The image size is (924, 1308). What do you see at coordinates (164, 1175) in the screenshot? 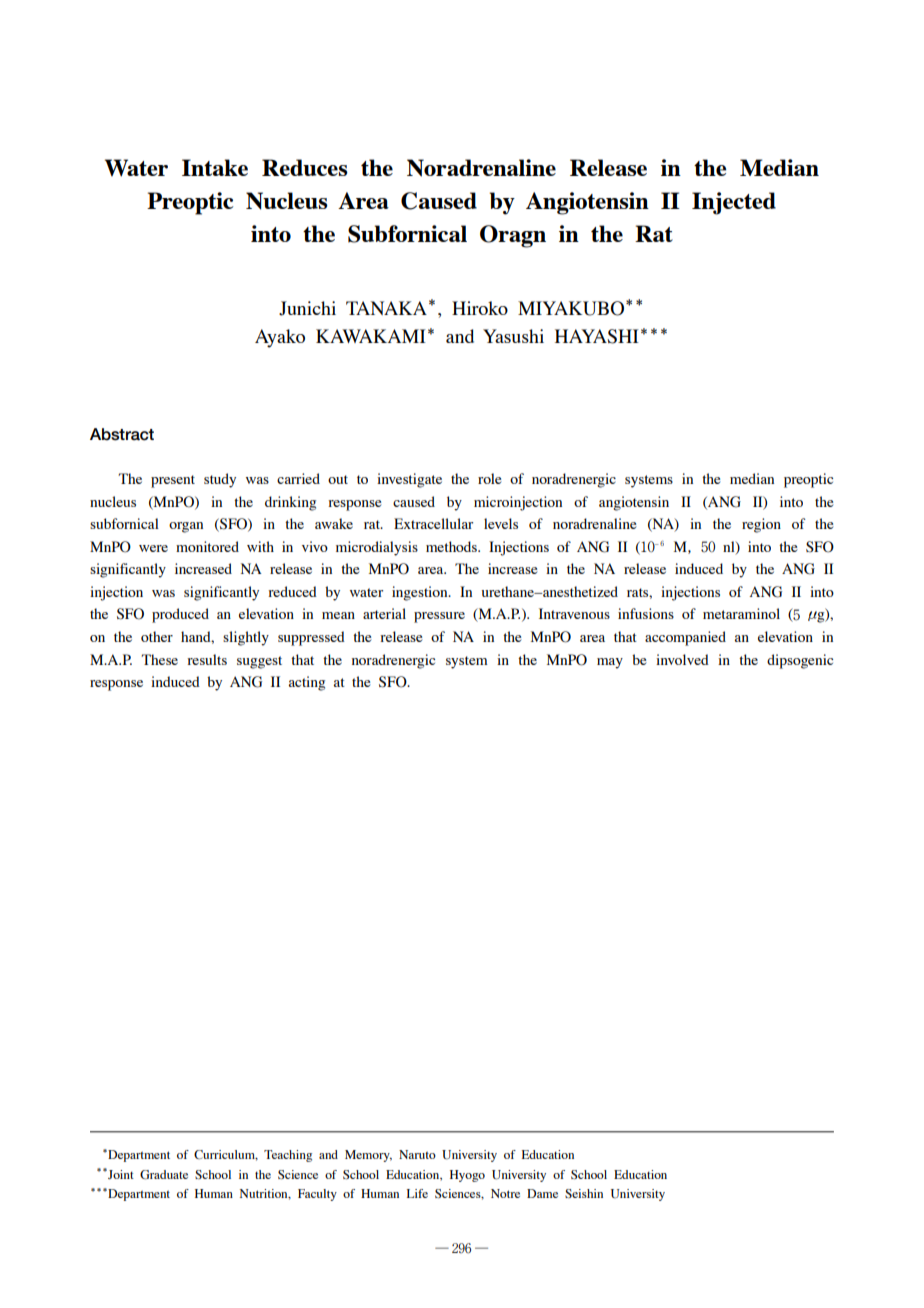
I see `Graduate` at bounding box center [164, 1175].
